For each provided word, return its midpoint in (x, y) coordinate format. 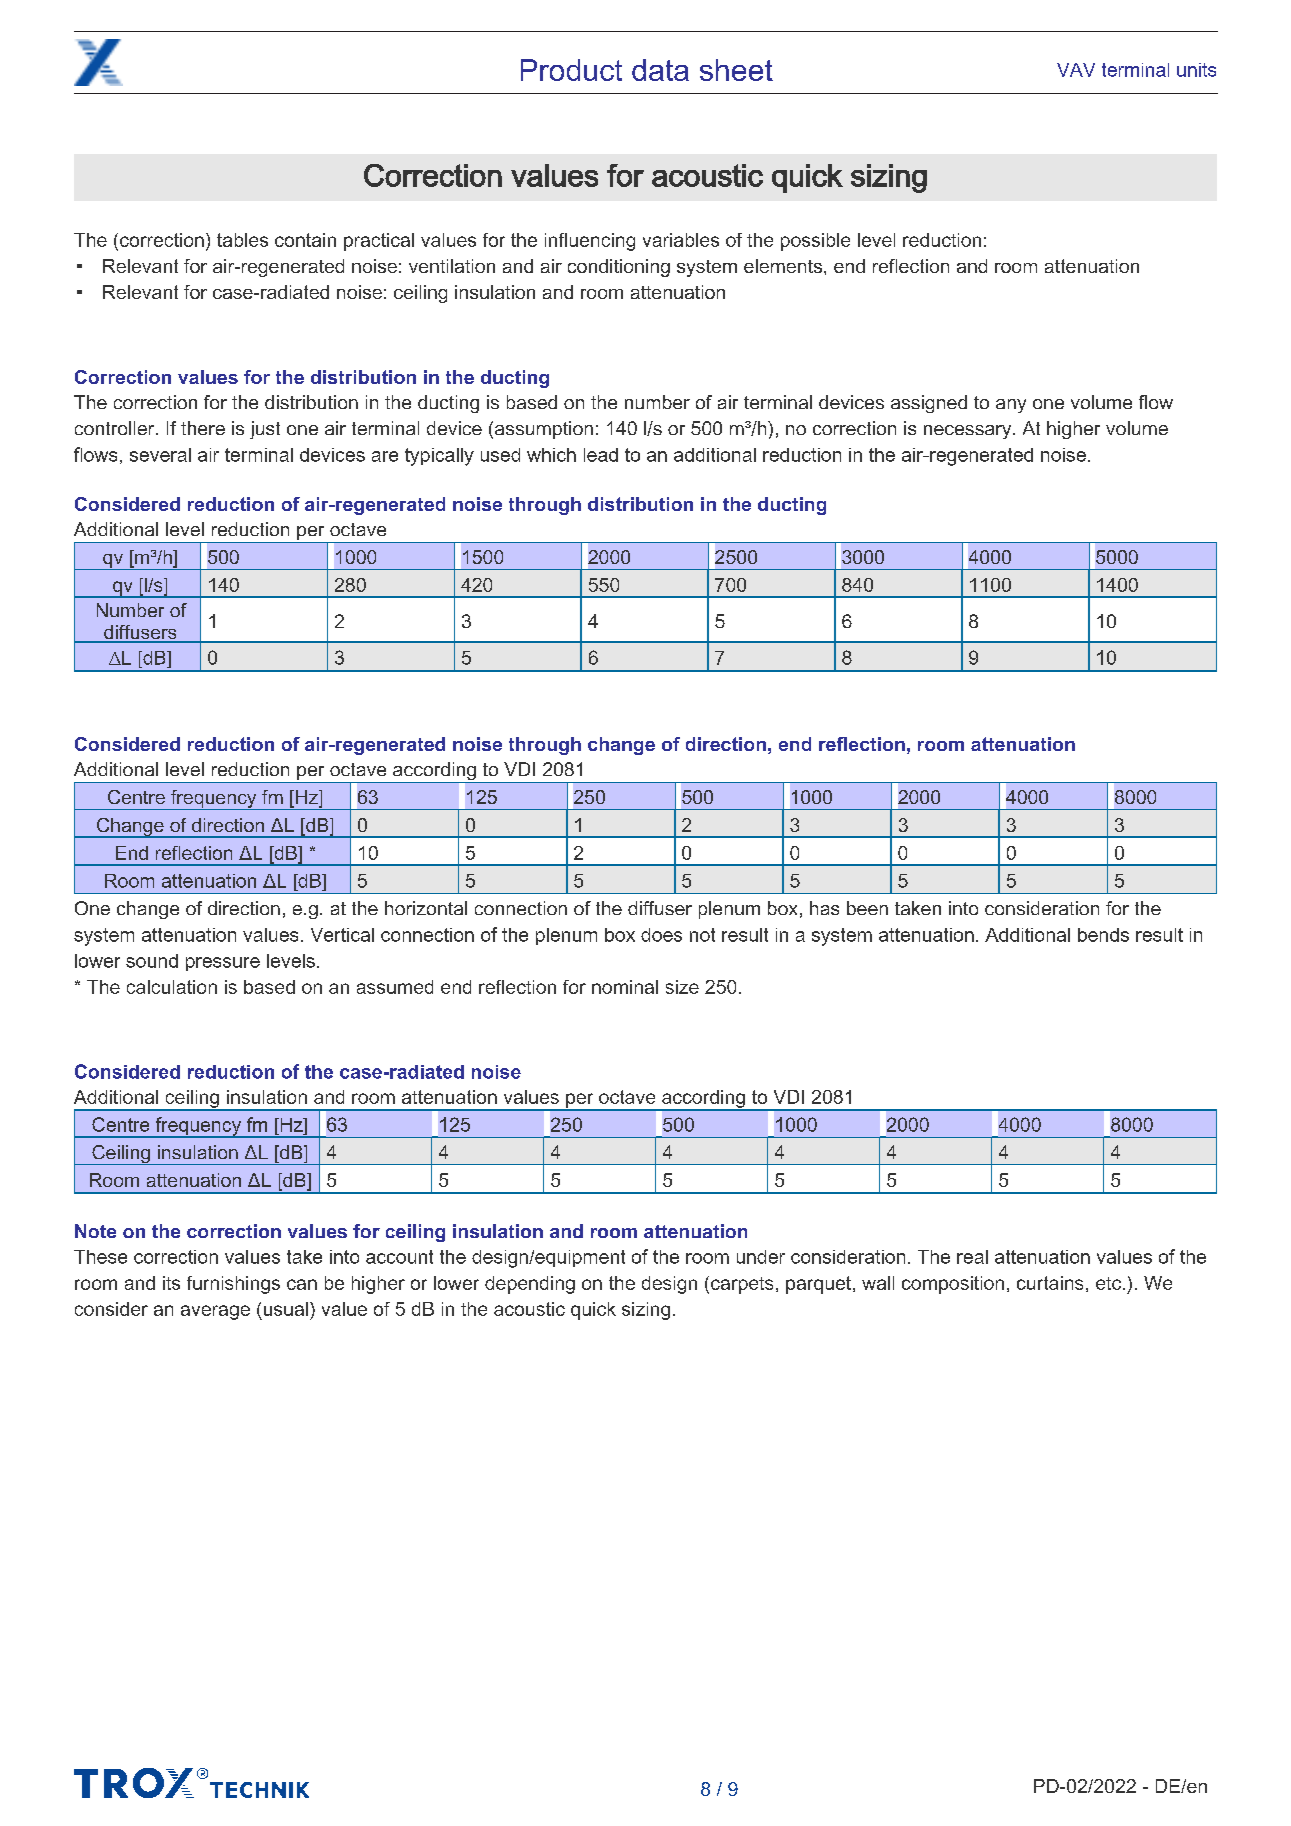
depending (530, 1285)
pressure (223, 964)
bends (1103, 935)
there (203, 428)
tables (242, 240)
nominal (625, 987)
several (160, 455)
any (1011, 406)
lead (601, 455)
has (824, 908)
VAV (1076, 70)
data (660, 70)
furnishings (233, 1285)
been (867, 908)
